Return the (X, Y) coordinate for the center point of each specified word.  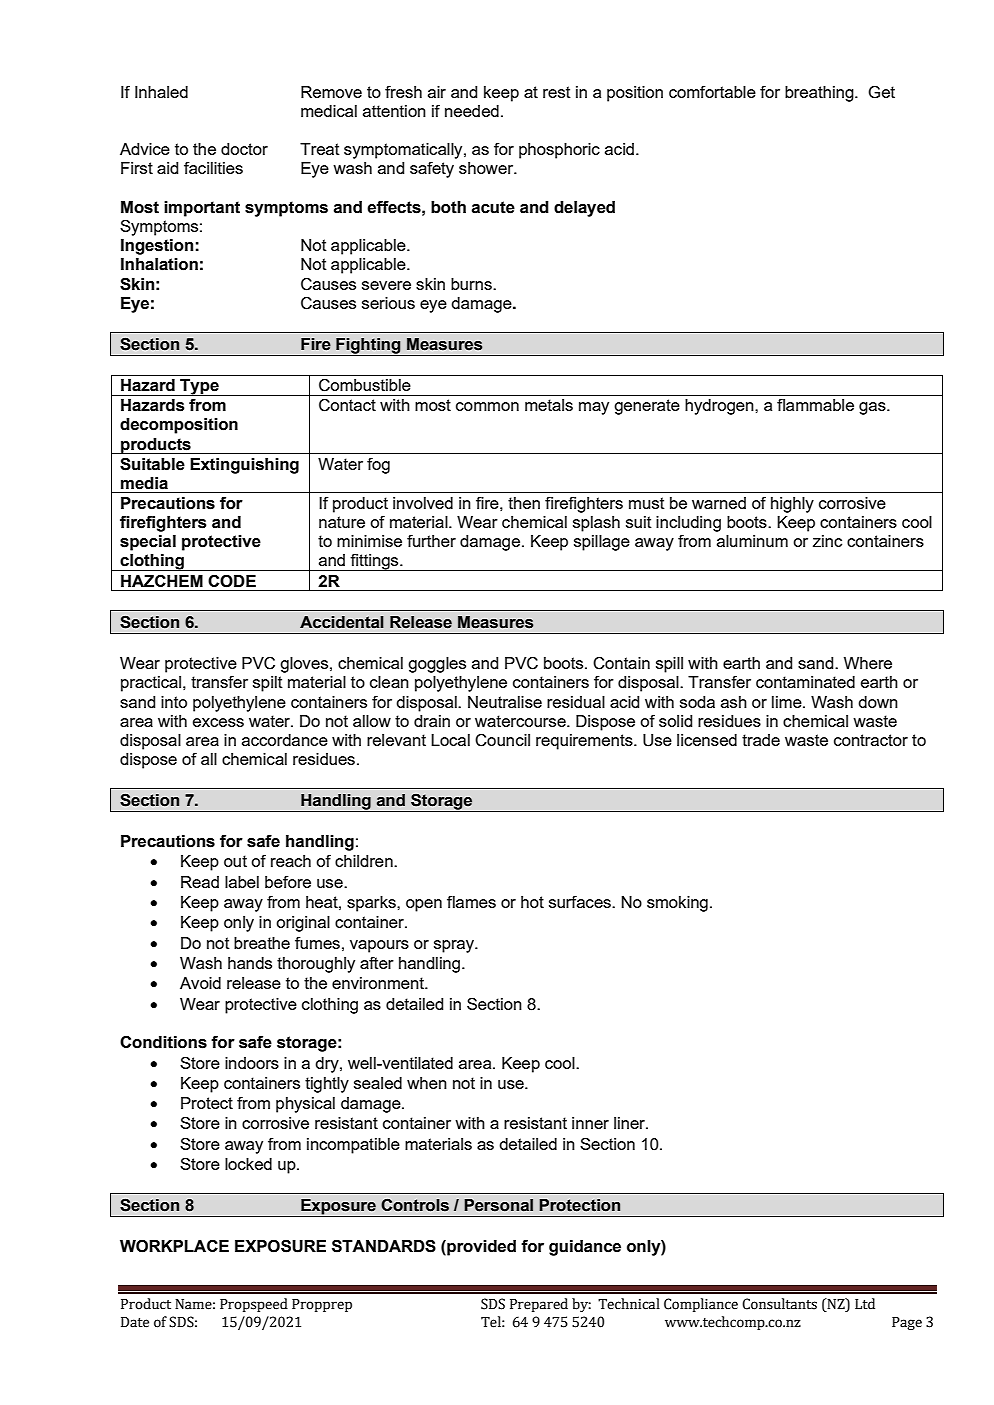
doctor (244, 149)
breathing (820, 94)
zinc (827, 541)
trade (761, 740)
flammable (815, 404)
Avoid (200, 983)
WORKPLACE (174, 1246)
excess (218, 722)
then (524, 503)
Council (502, 740)
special (148, 543)
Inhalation (159, 264)
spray (455, 946)
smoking (677, 904)
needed (472, 111)
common (487, 406)
